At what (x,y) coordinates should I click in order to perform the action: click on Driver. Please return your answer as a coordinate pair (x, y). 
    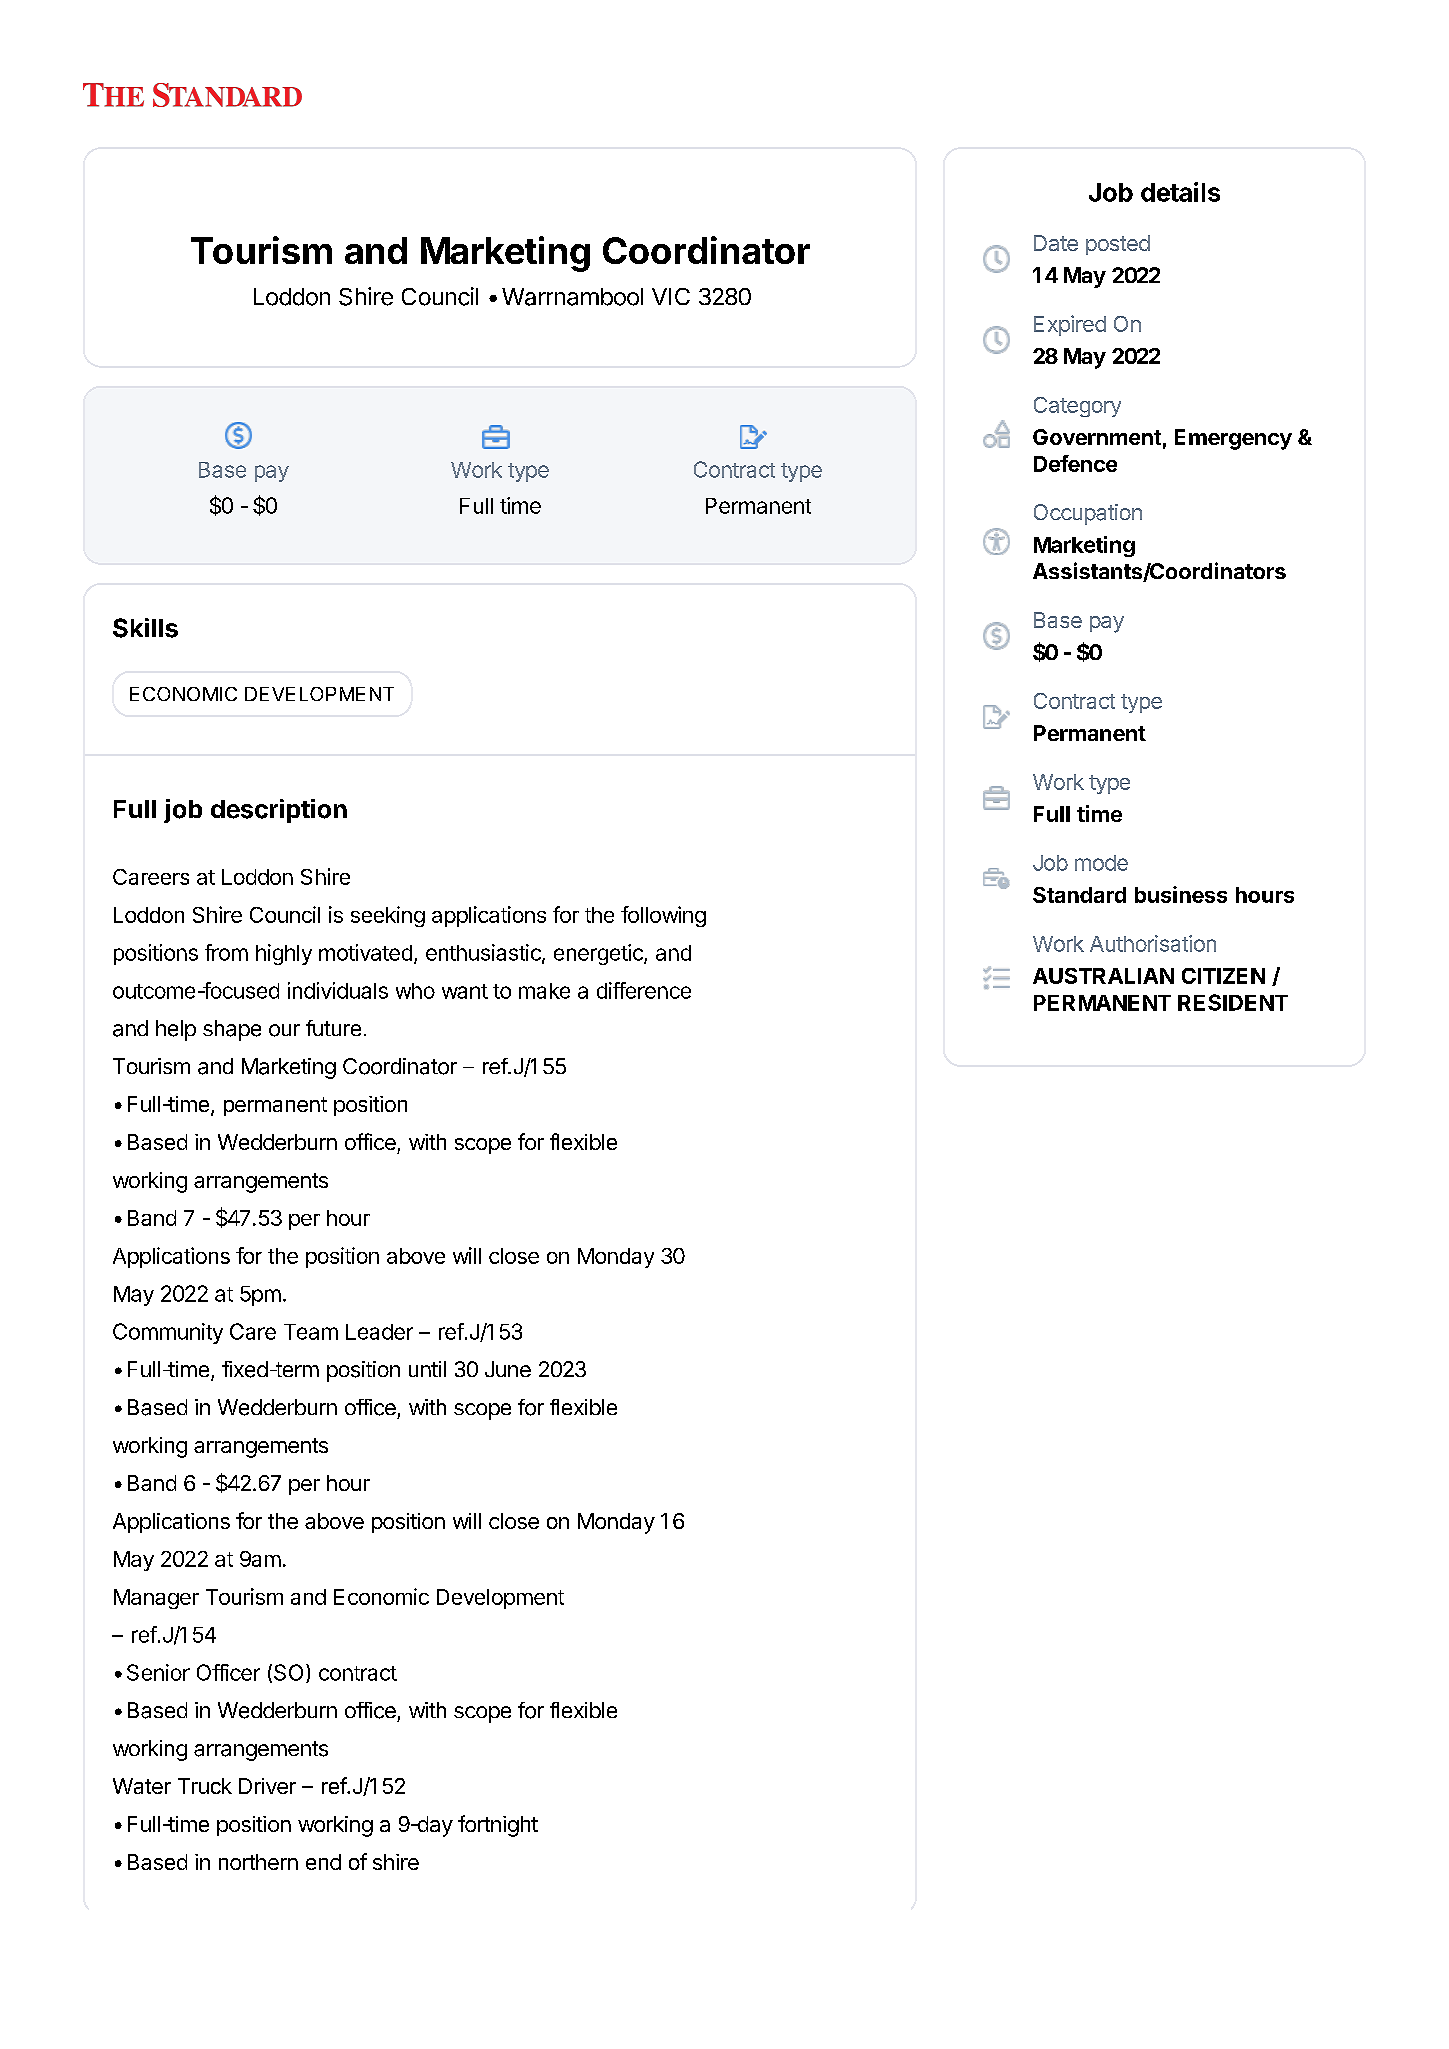
    Looking at the image, I should click on (267, 1786).
